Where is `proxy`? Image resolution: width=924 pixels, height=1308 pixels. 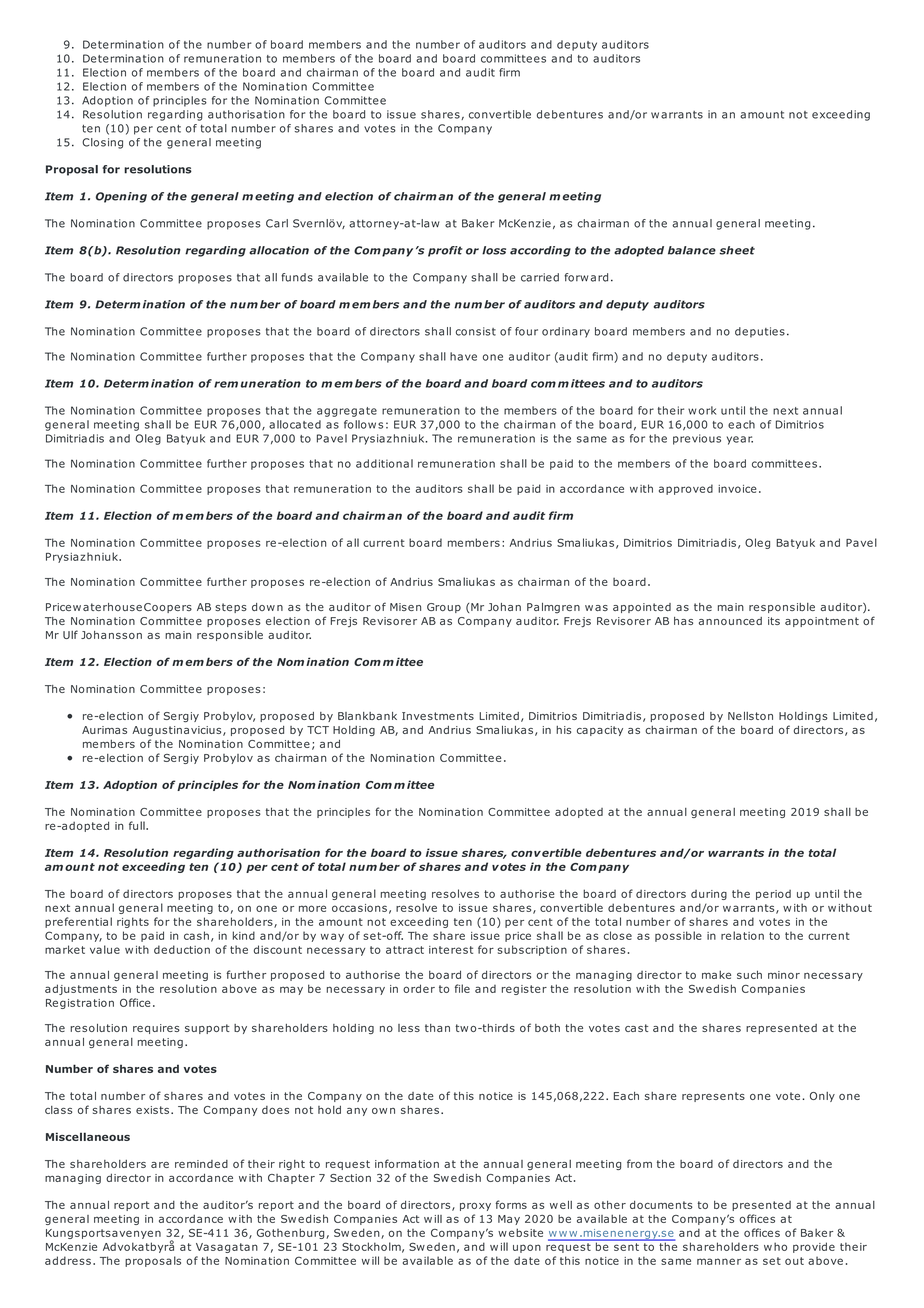 proxy is located at coordinates (475, 1207).
